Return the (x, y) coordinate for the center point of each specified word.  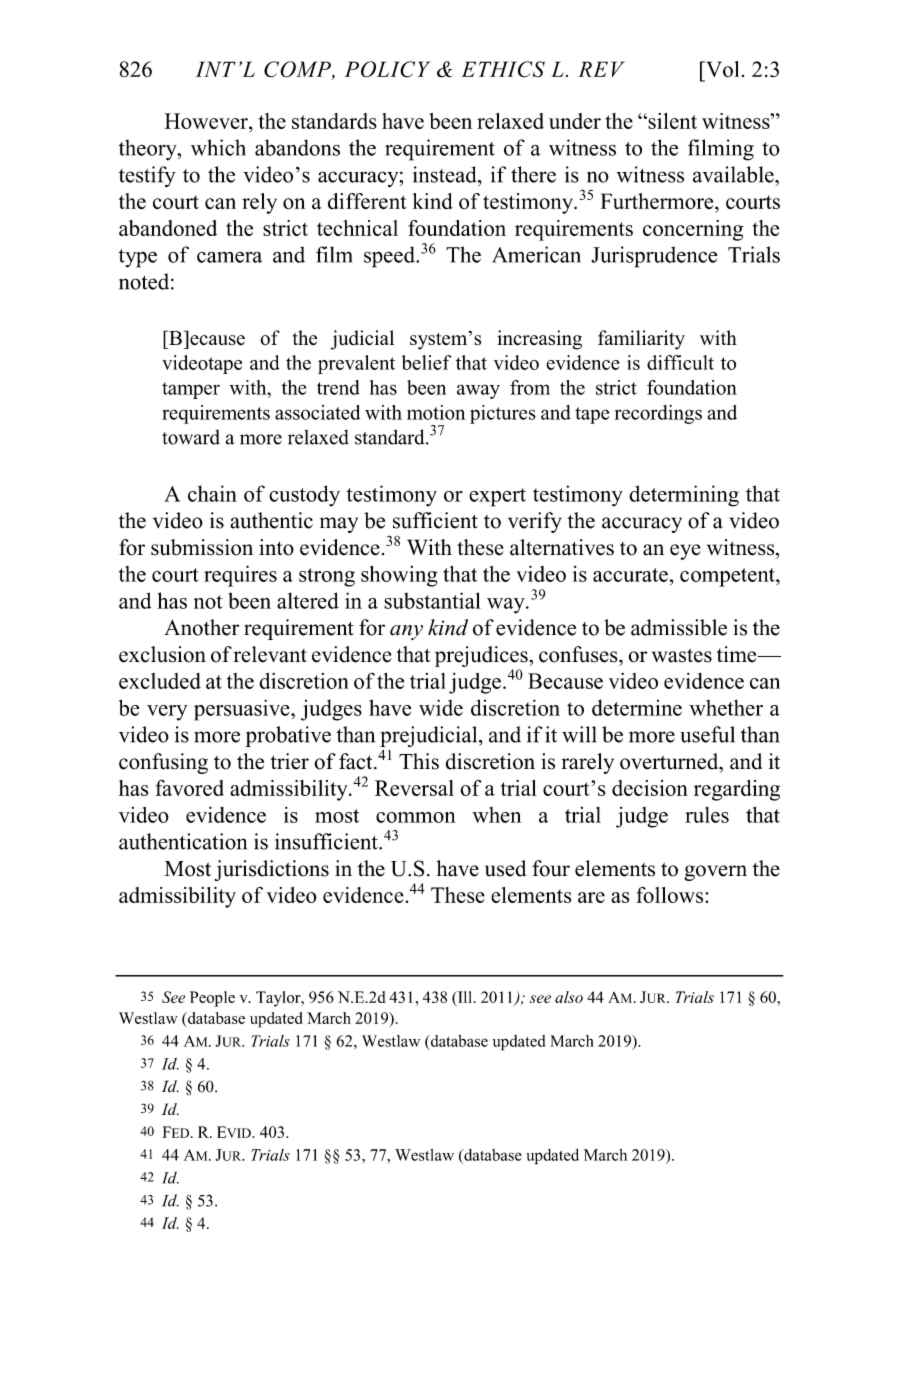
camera (229, 257)
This (419, 761)
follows (671, 894)
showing (399, 576)
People (212, 999)
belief (426, 362)
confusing (163, 763)
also (569, 997)
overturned (670, 761)
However (207, 121)
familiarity (641, 340)
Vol (721, 69)
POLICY (387, 69)
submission (202, 547)
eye (685, 552)
